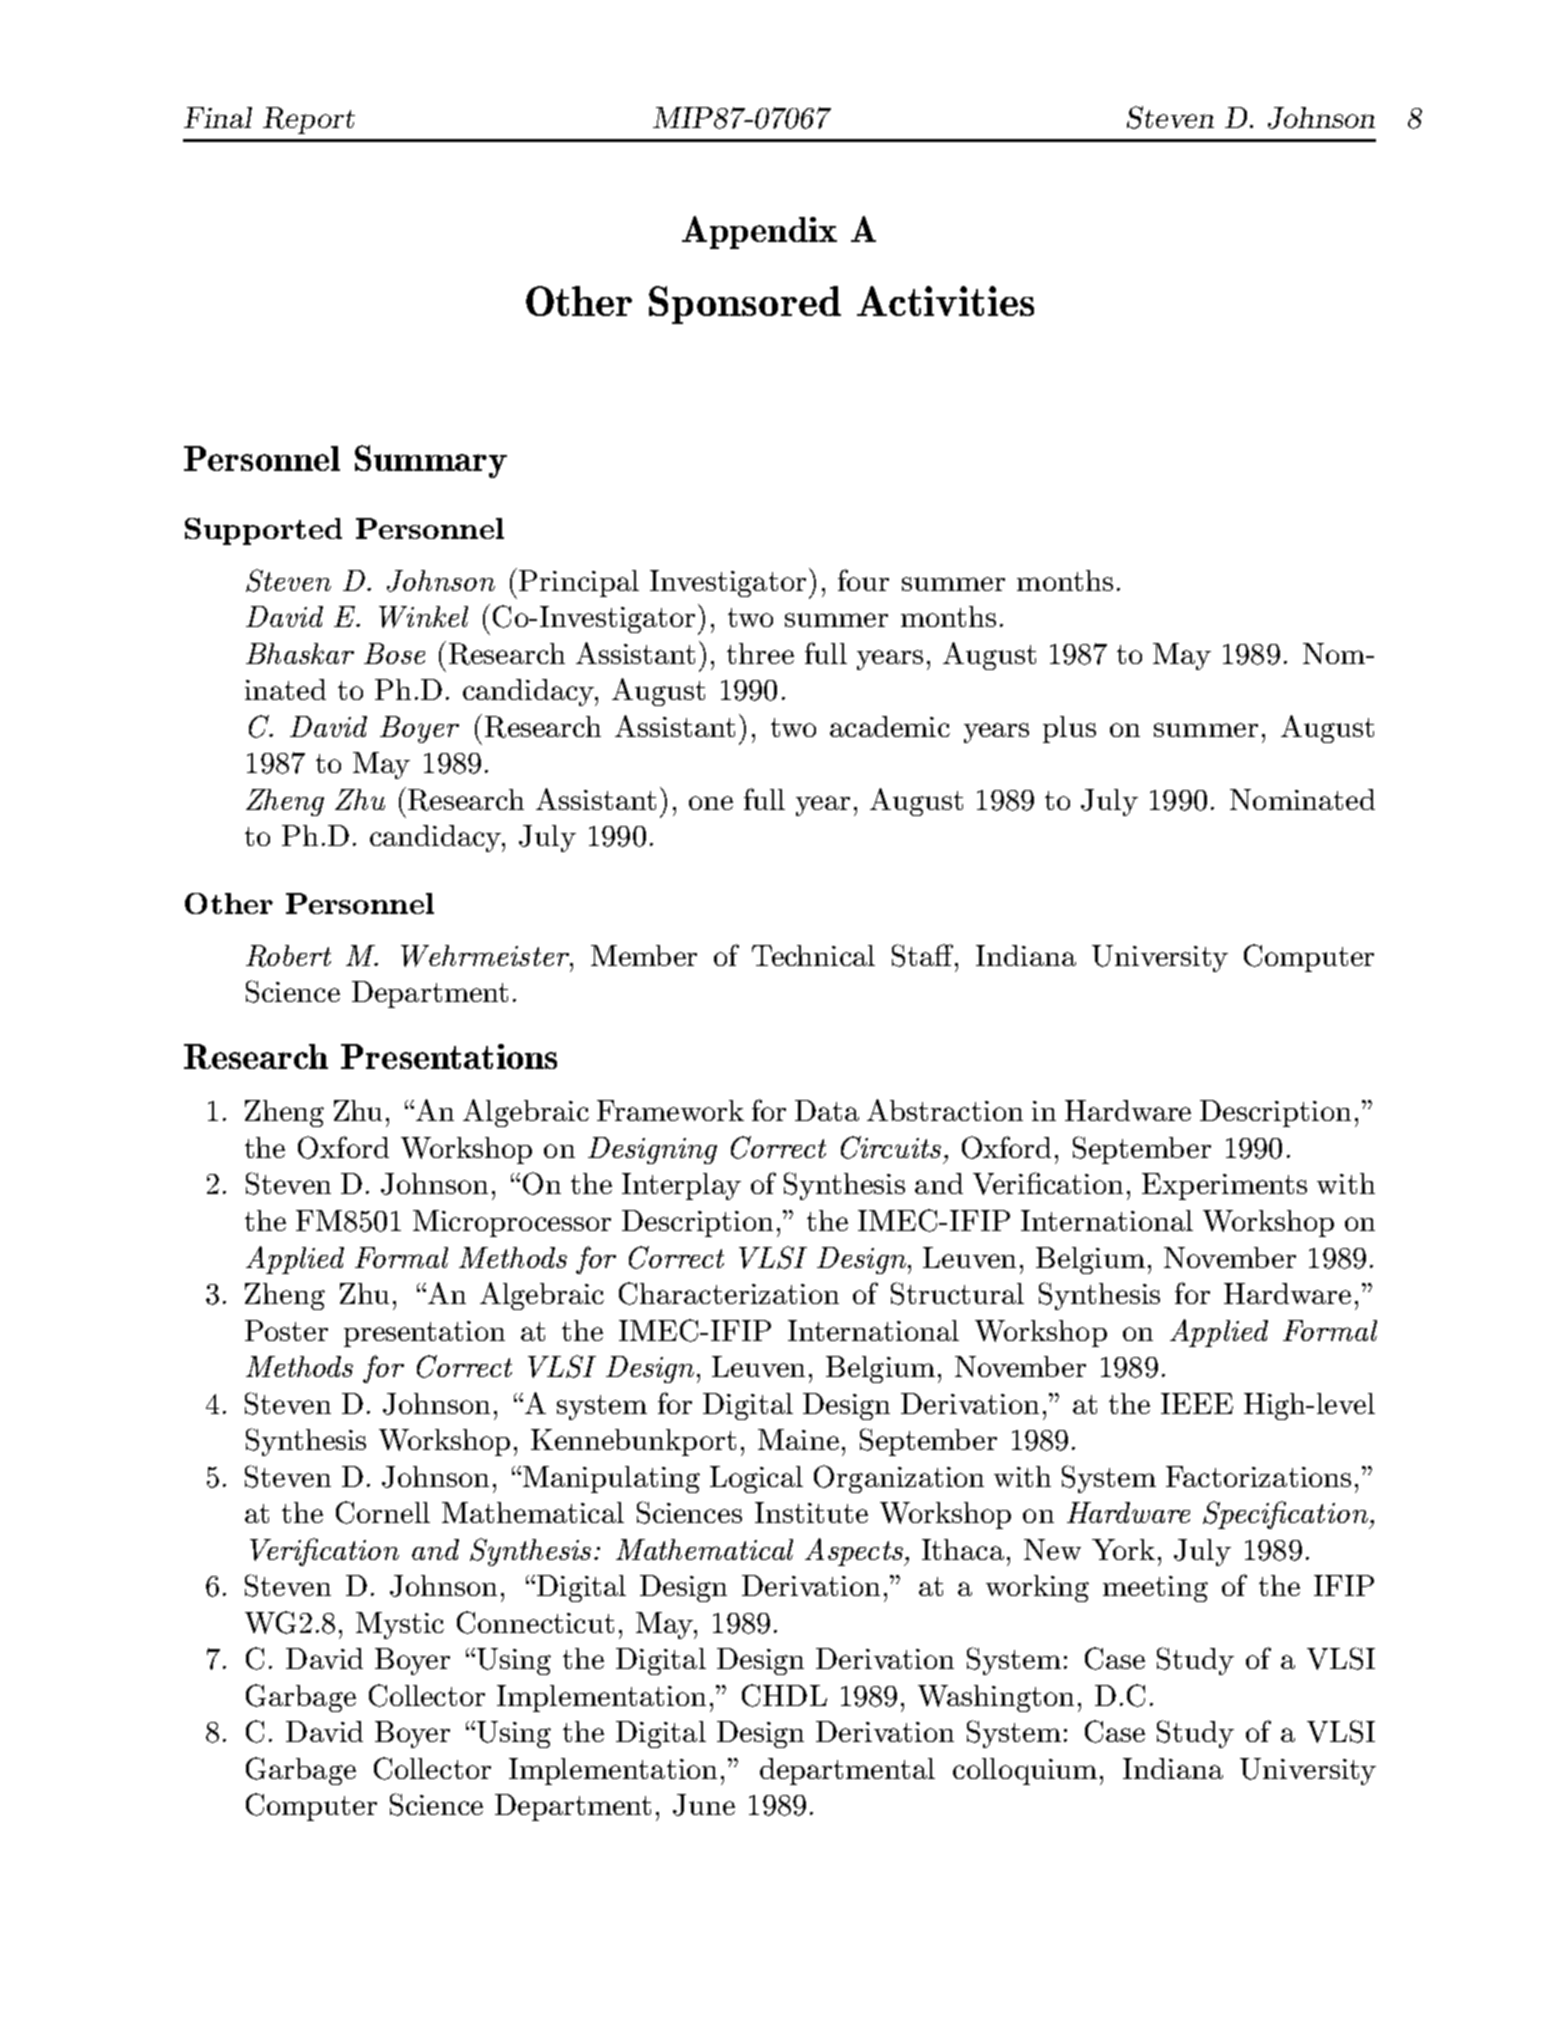 The height and width of the document is (2017, 1559). What do you see at coordinates (924, 955) in the document?
I see `Staff` at bounding box center [924, 955].
